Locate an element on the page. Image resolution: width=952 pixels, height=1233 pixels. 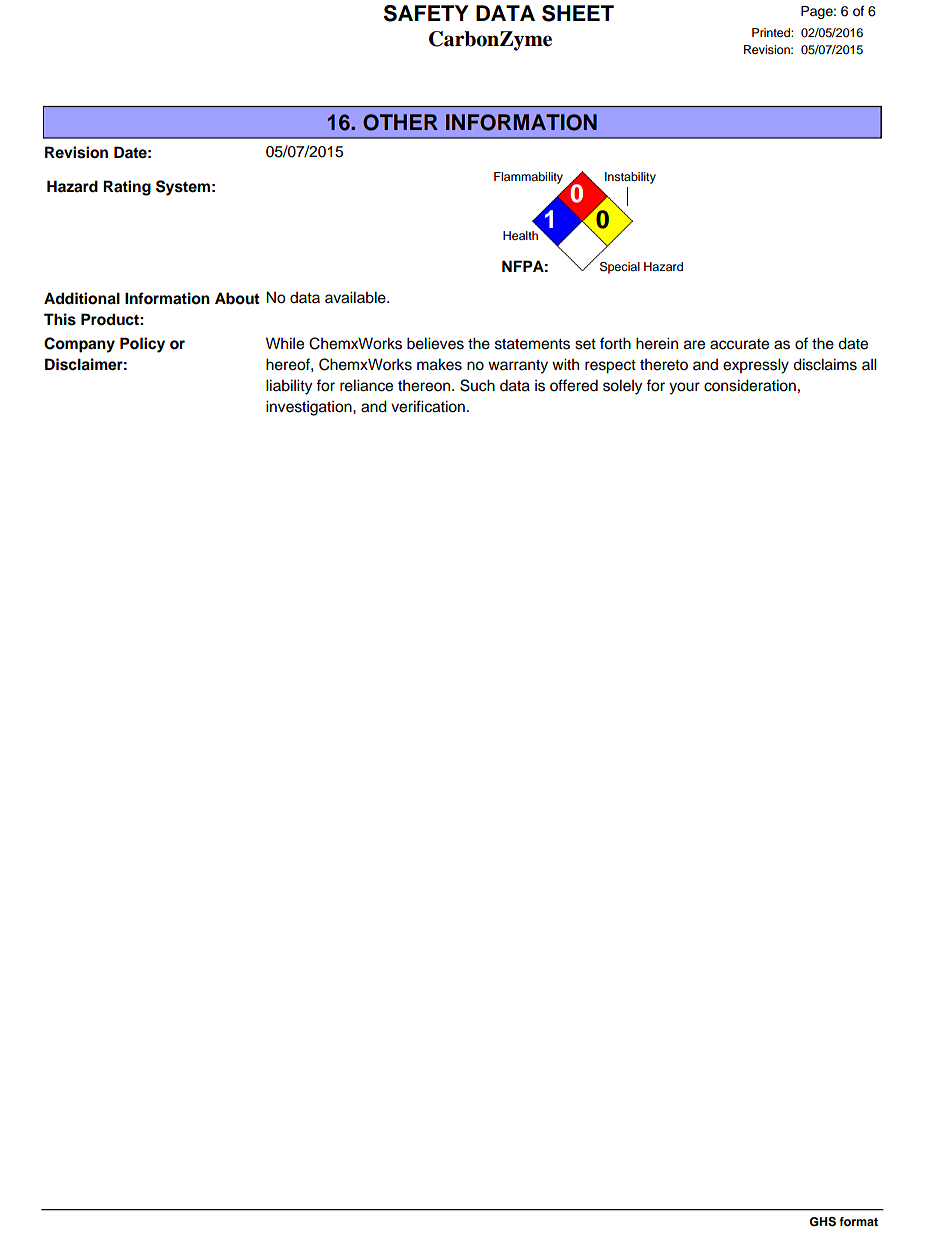
SHEET is located at coordinates (578, 13).
